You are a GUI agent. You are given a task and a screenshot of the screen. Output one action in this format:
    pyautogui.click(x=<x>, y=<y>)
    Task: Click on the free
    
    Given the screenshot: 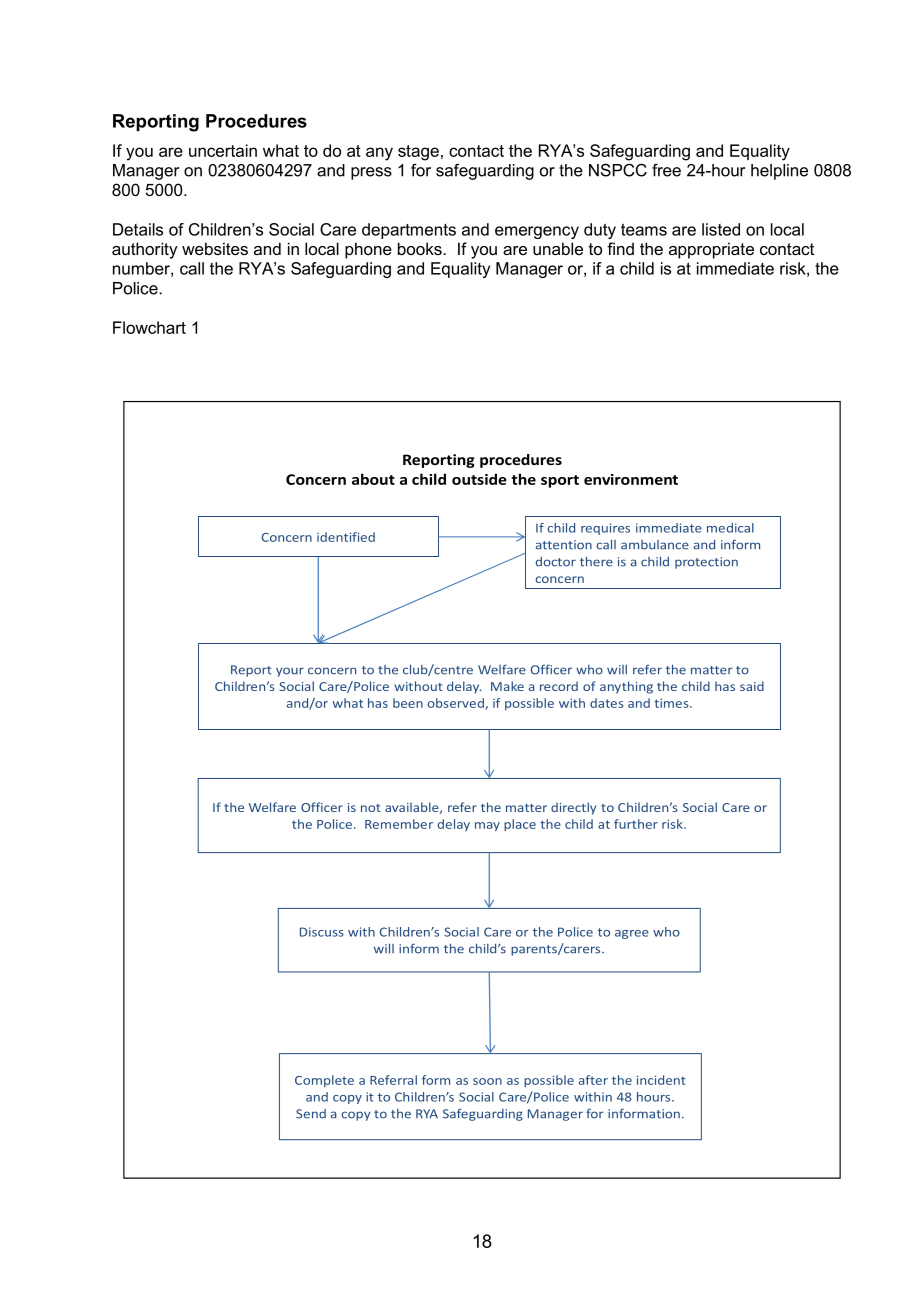 What is the action you would take?
    pyautogui.click(x=666, y=170)
